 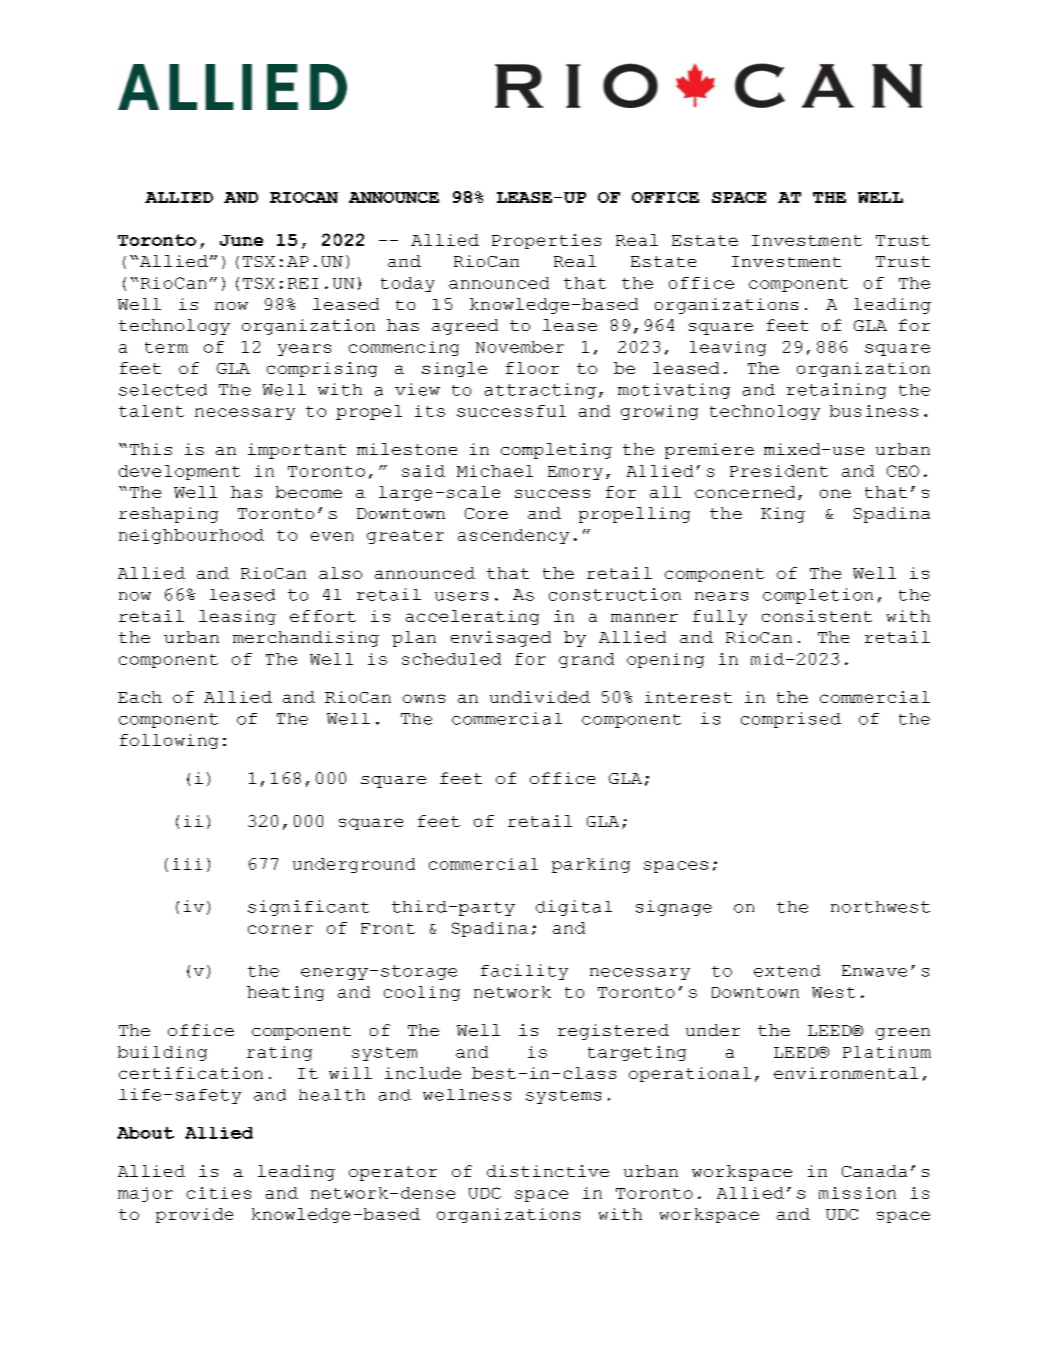 What do you see at coordinates (548, 1171) in the screenshot?
I see `distinctive` at bounding box center [548, 1171].
